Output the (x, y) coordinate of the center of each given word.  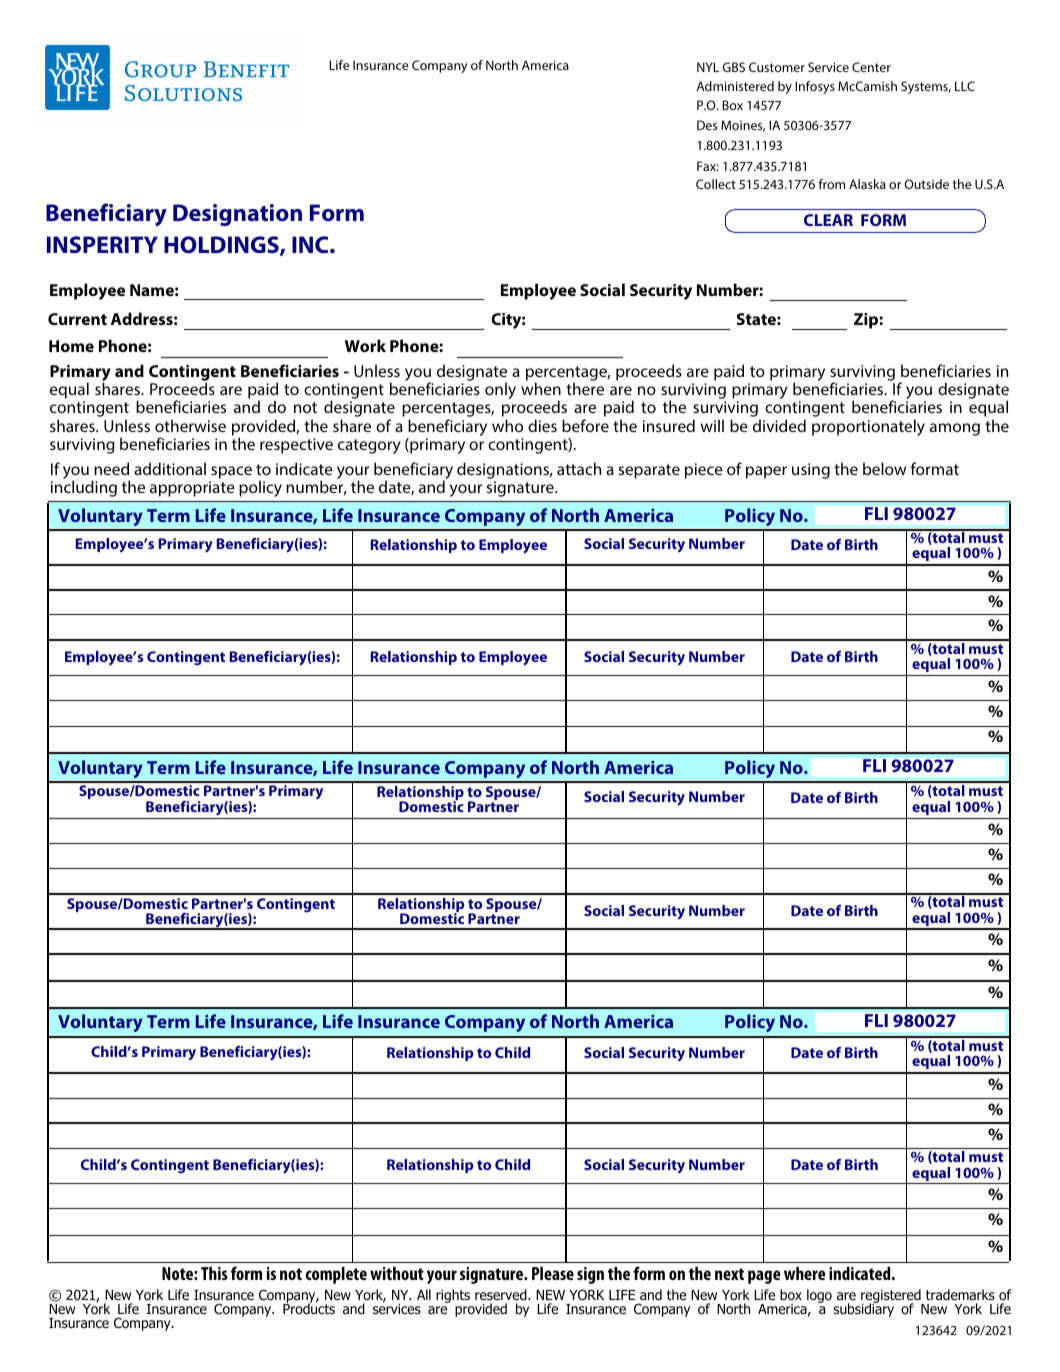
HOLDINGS (222, 246)
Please (553, 1273)
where (804, 1273)
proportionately (868, 427)
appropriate (192, 489)
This (214, 1273)
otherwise (190, 425)
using (811, 471)
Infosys (815, 87)
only (500, 390)
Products (309, 1307)
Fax (708, 166)
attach (579, 468)
